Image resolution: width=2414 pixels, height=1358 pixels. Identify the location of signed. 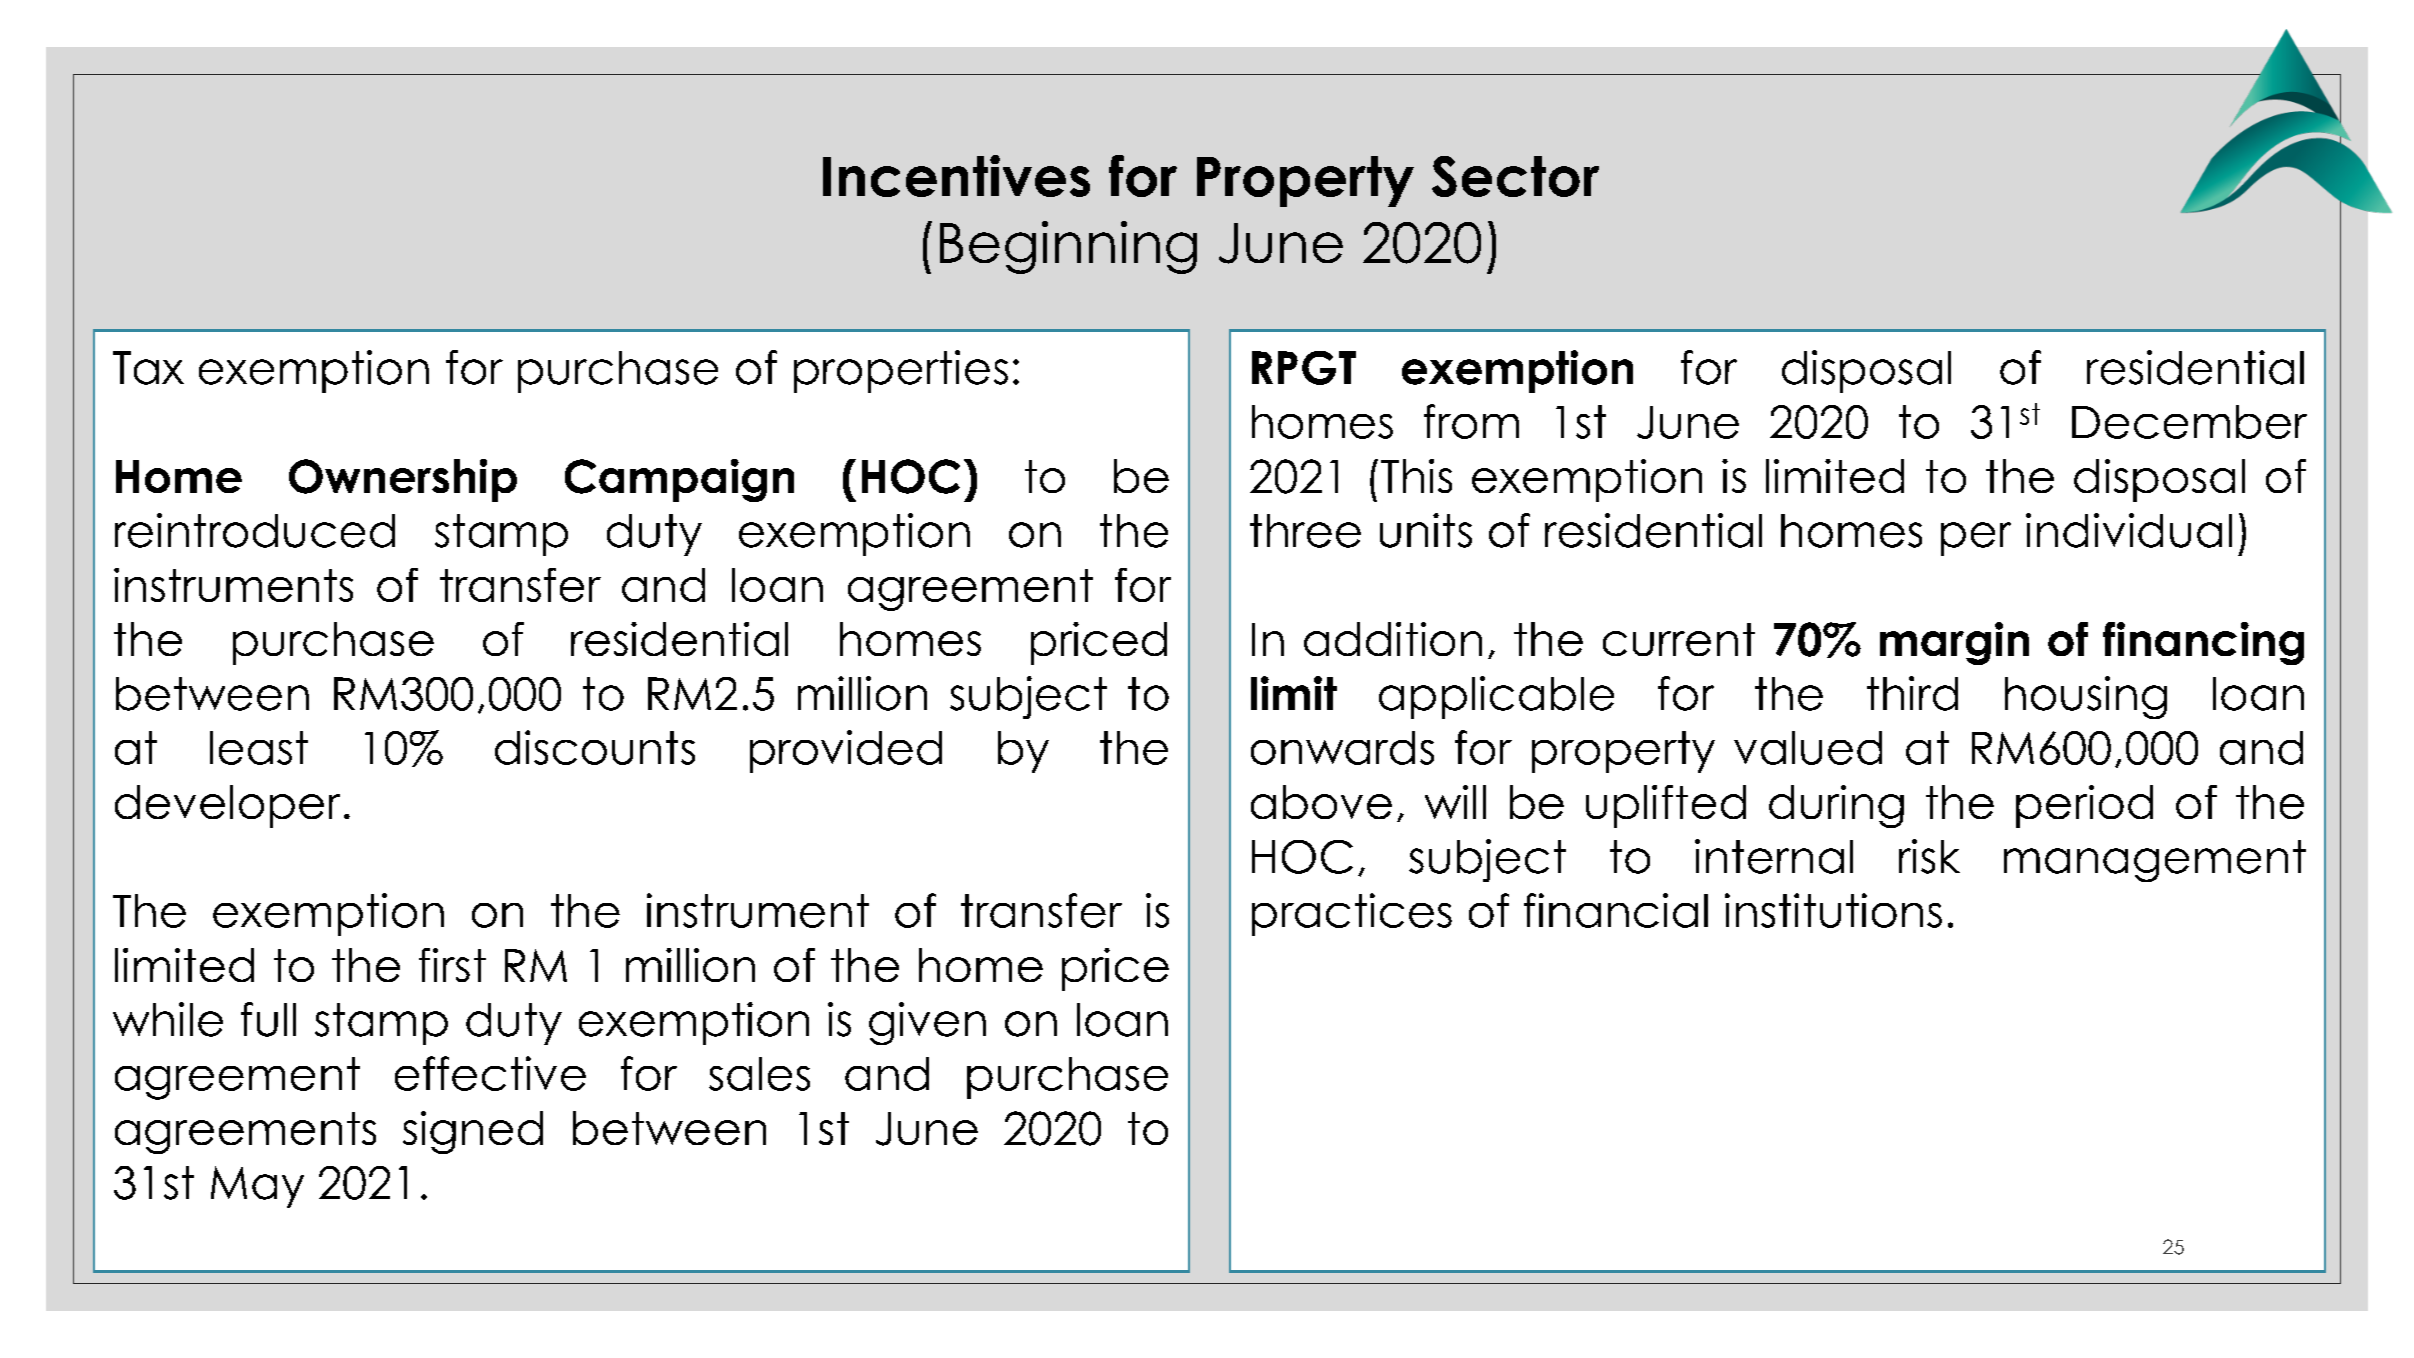
(473, 1132).
